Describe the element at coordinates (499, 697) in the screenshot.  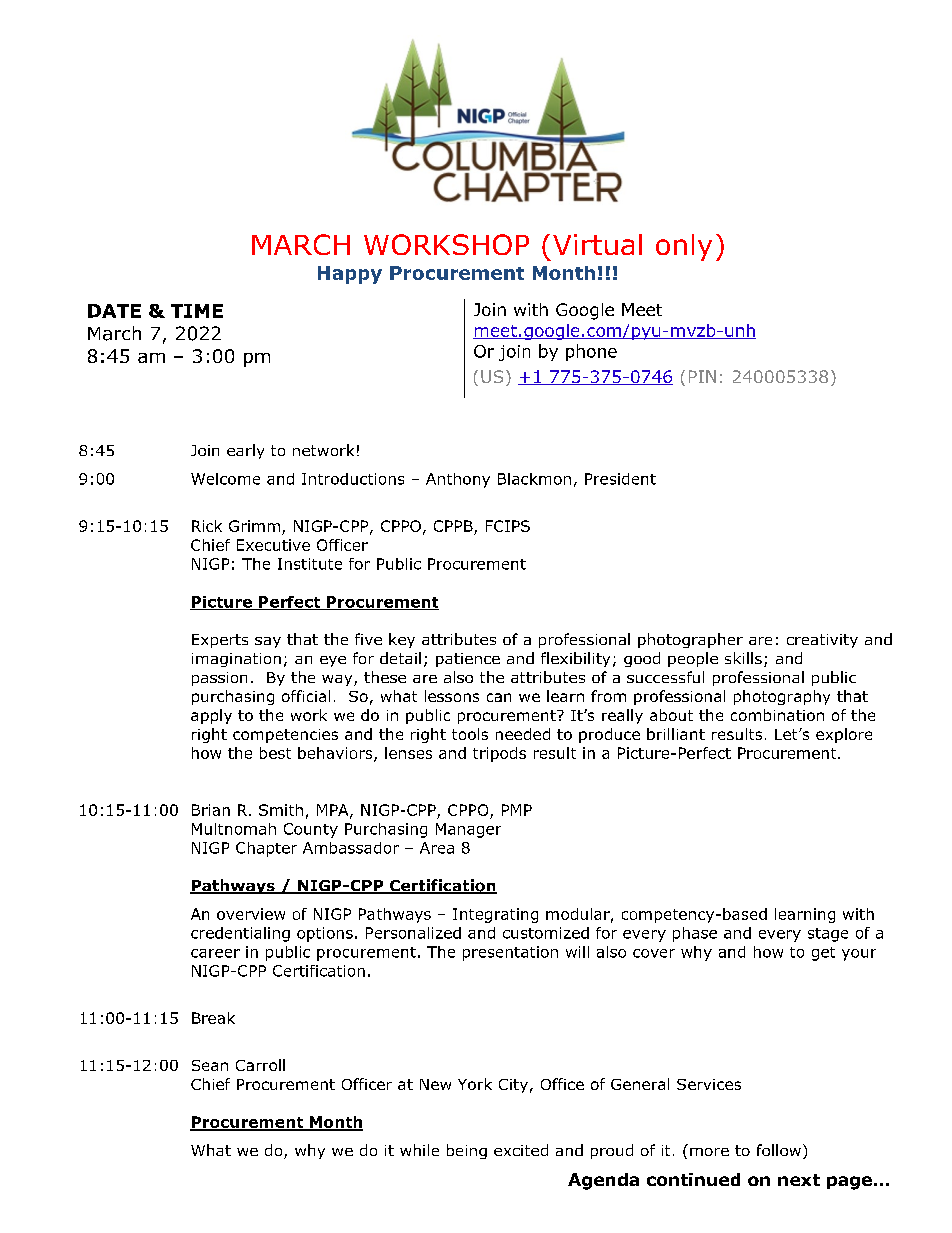
I see `can` at that location.
